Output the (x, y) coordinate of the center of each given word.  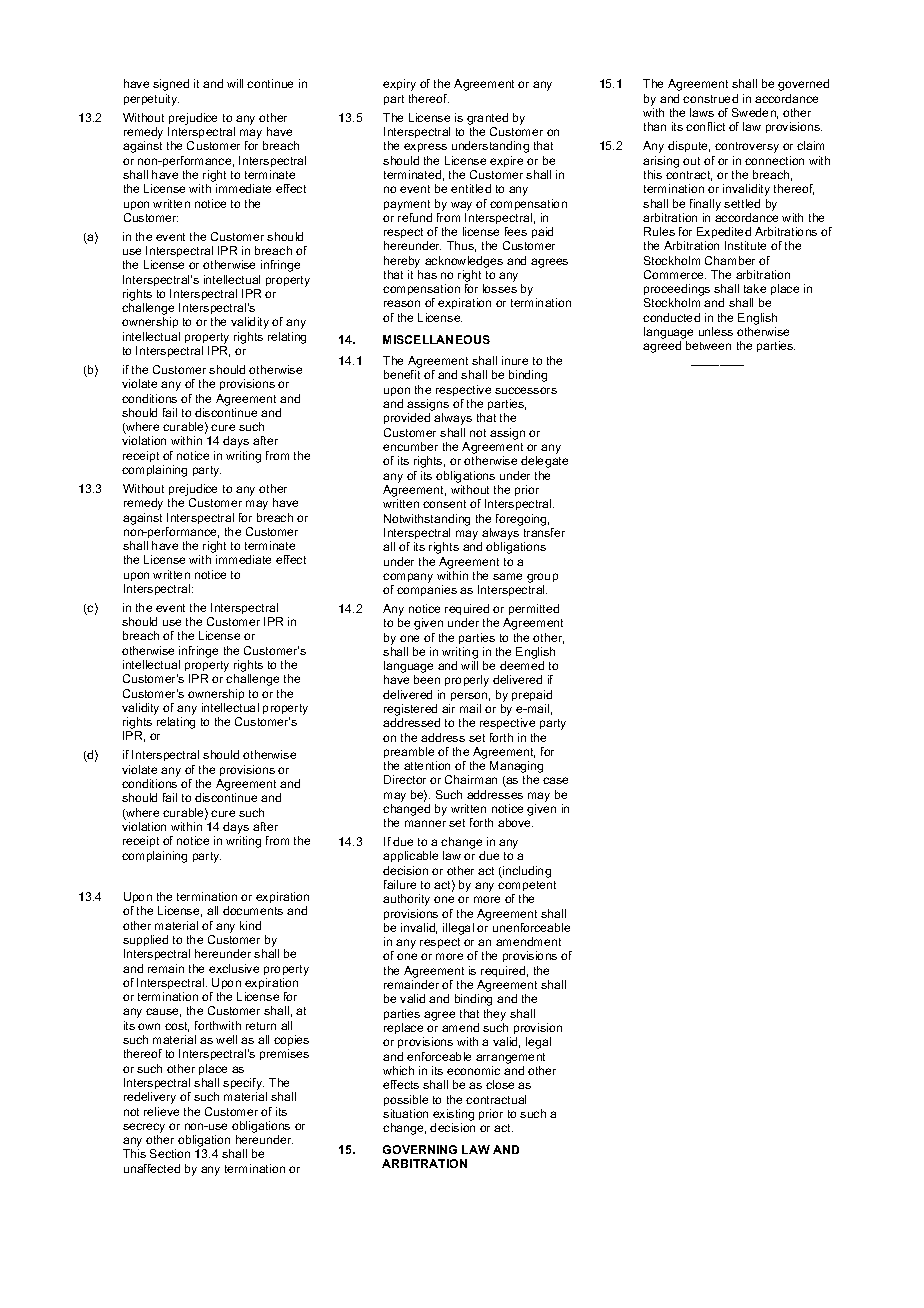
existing (453, 1115)
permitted (534, 609)
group (542, 578)
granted (487, 119)
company (408, 578)
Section (170, 1153)
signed (171, 85)
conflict (705, 126)
